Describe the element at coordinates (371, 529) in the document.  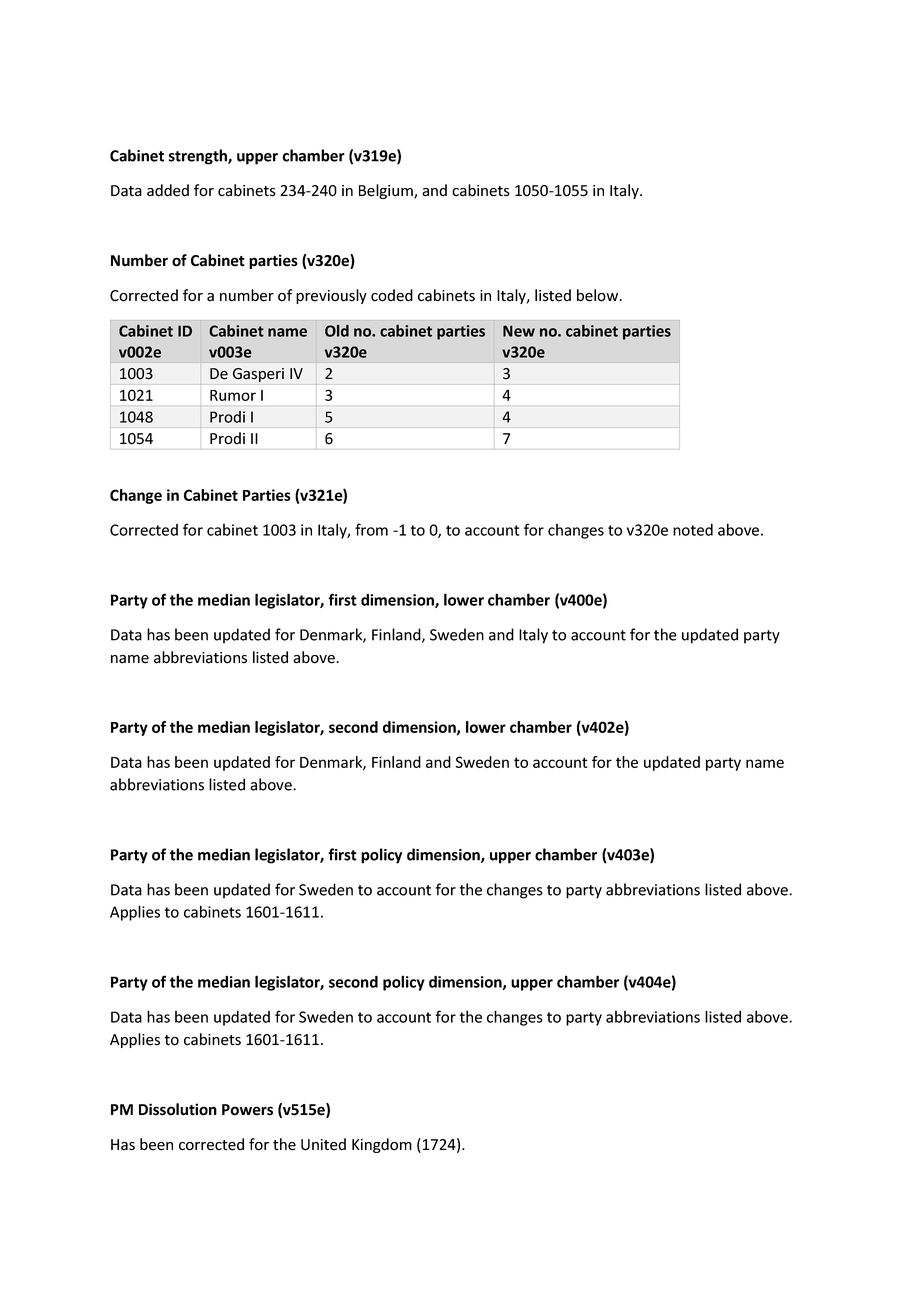
I see `from` at that location.
